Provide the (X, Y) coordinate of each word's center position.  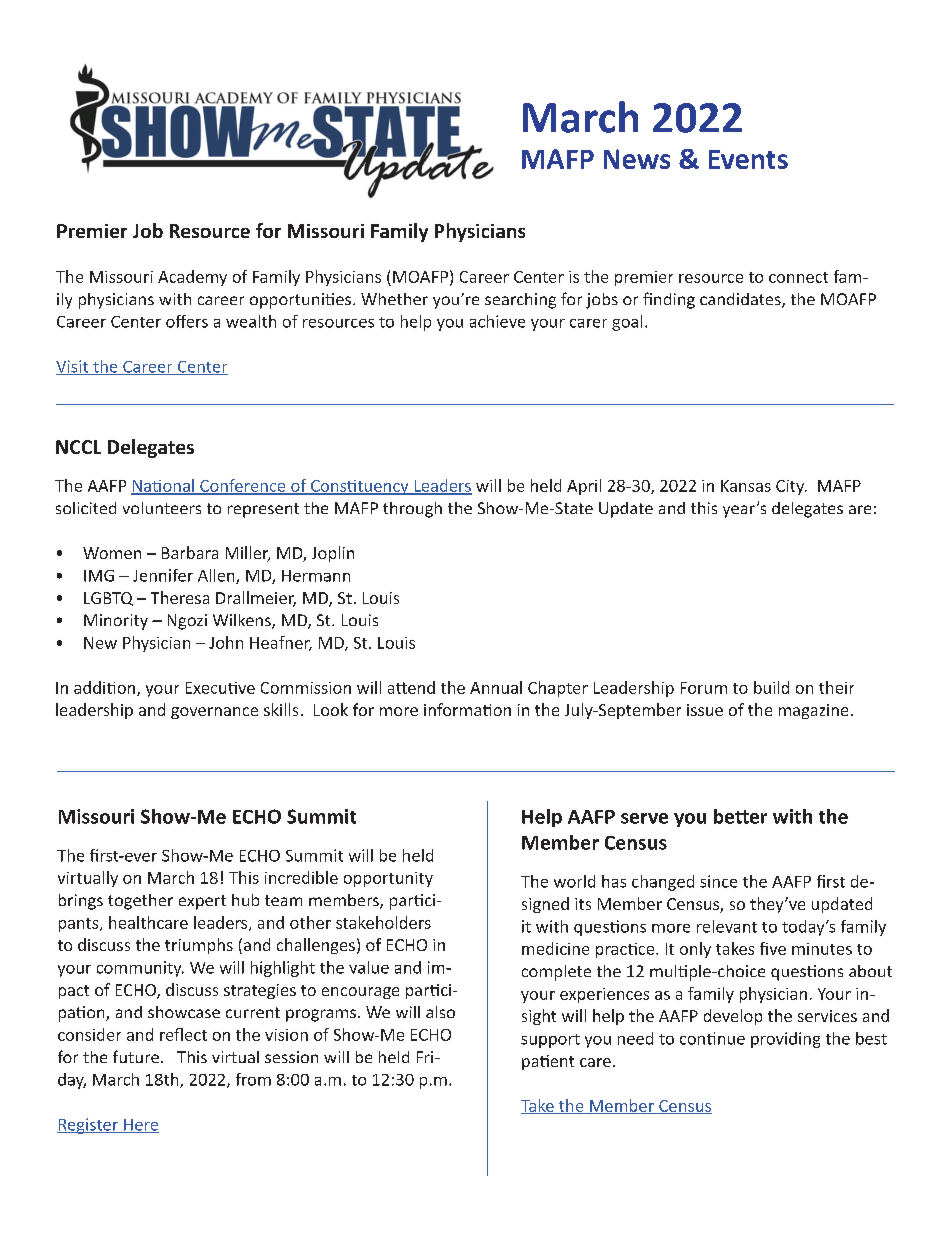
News (637, 159)
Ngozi (187, 622)
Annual (496, 687)
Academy (192, 278)
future (136, 1056)
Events (748, 159)
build (771, 687)
